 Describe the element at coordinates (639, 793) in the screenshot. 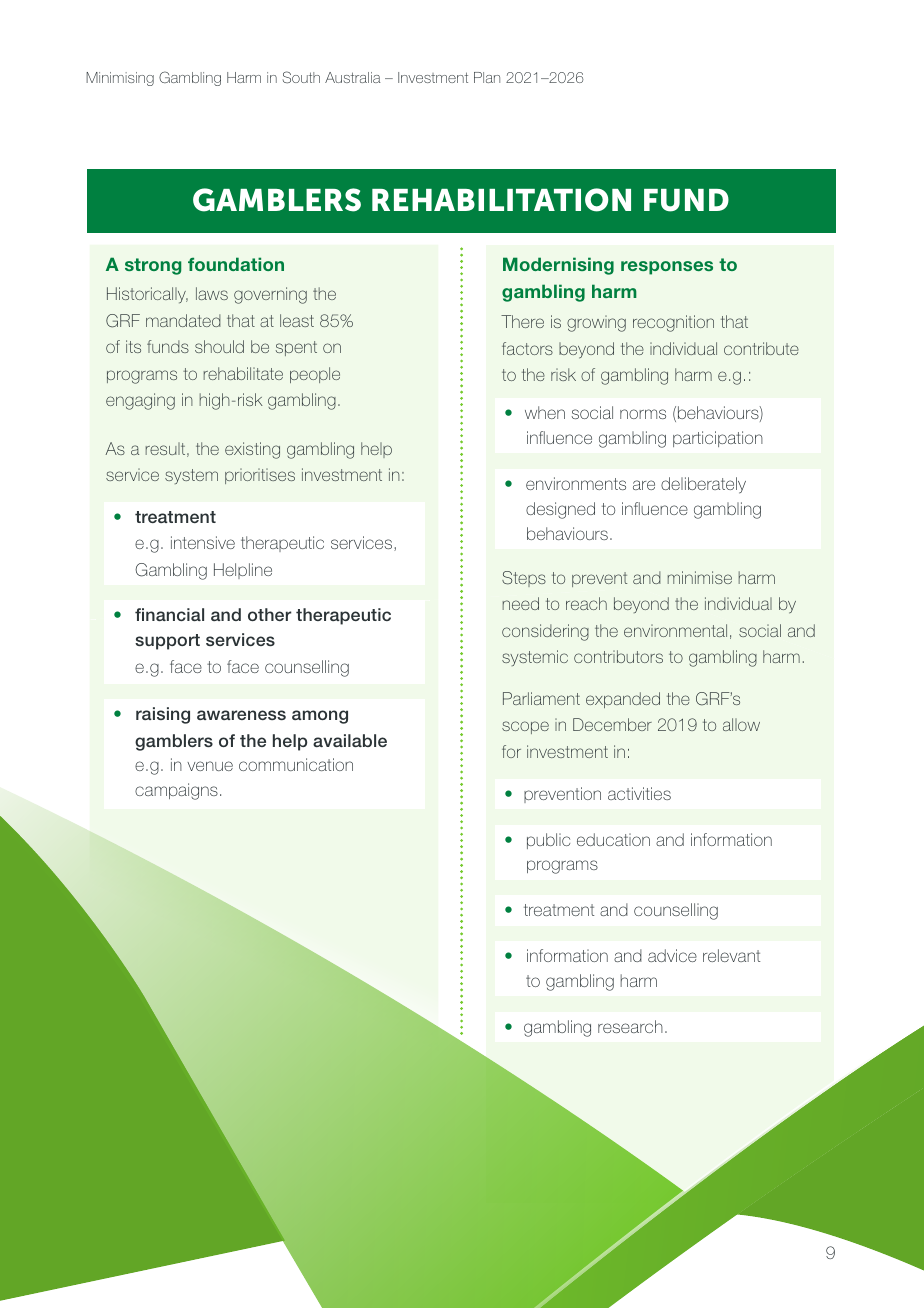

I see `activities` at that location.
